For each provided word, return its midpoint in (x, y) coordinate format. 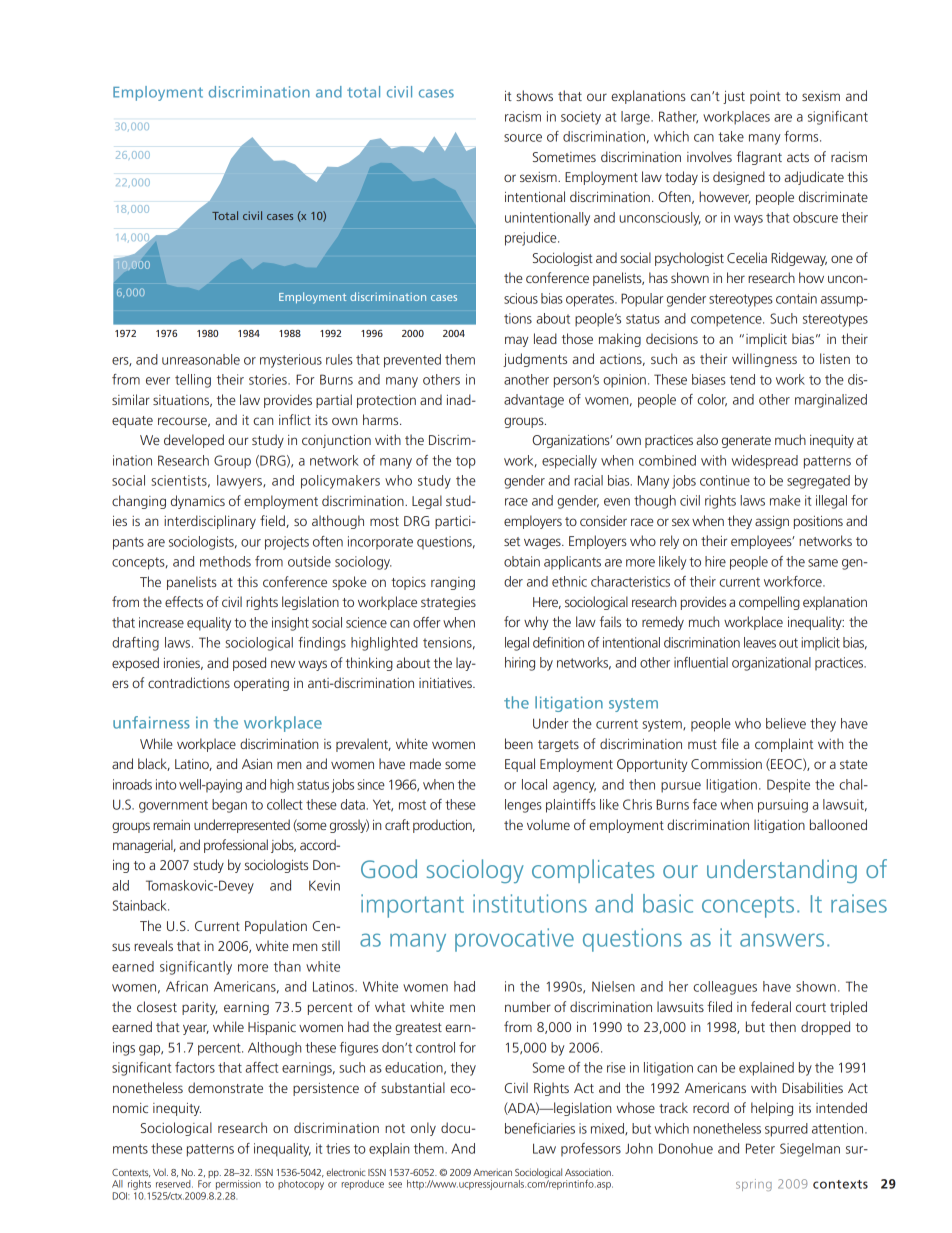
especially (569, 462)
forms (802, 136)
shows (534, 95)
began (229, 806)
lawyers (240, 482)
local (534, 784)
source (523, 138)
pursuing (783, 806)
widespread (765, 462)
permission (238, 1185)
